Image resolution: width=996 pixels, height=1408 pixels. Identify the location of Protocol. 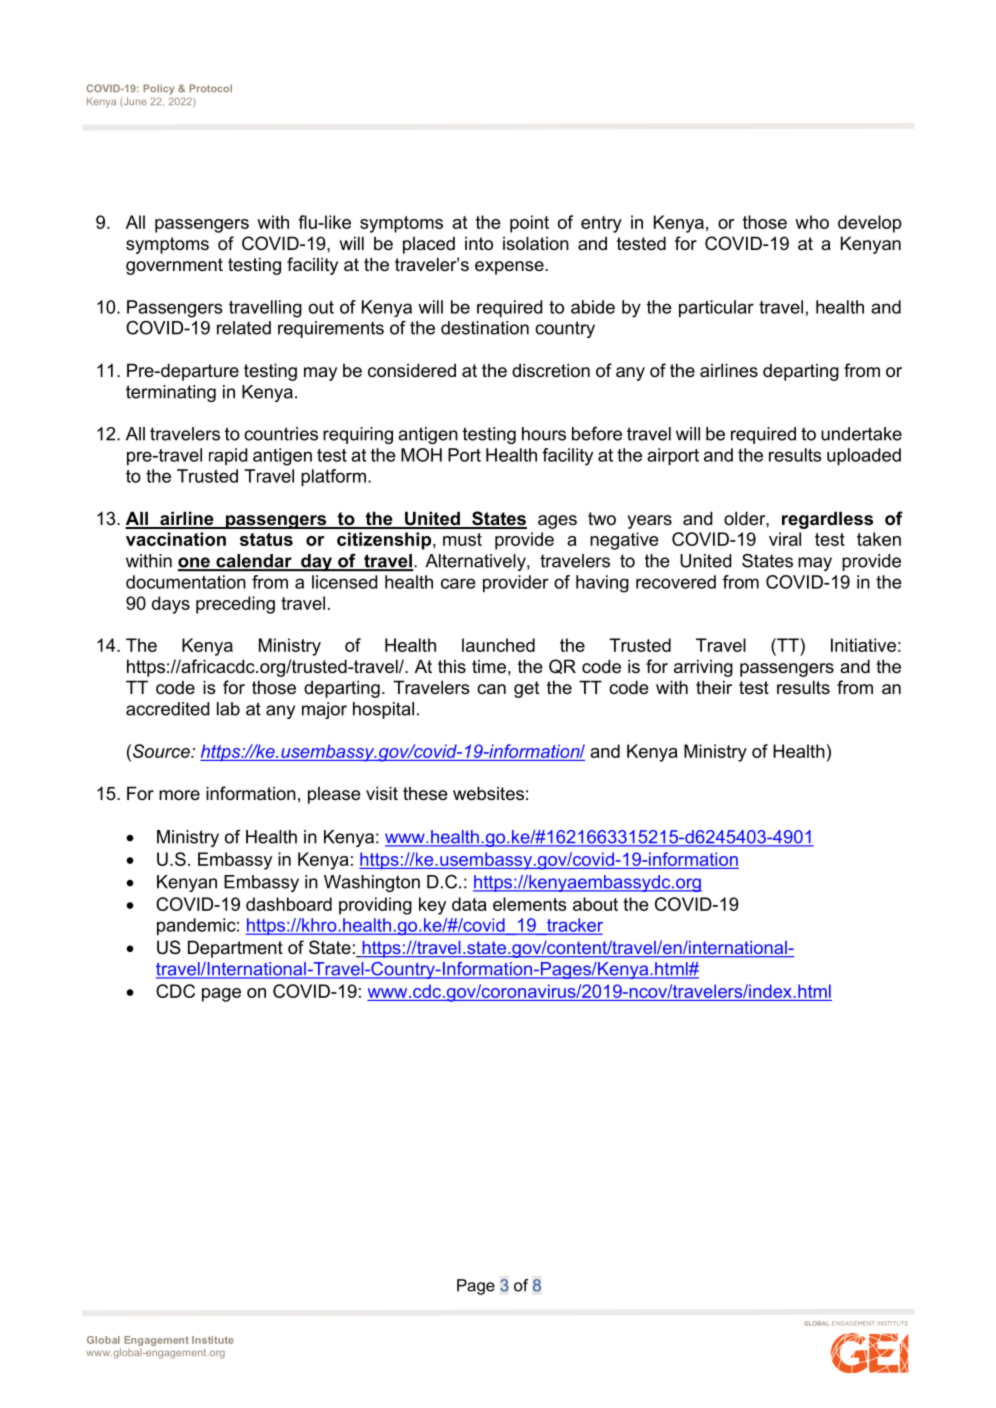
(210, 88).
